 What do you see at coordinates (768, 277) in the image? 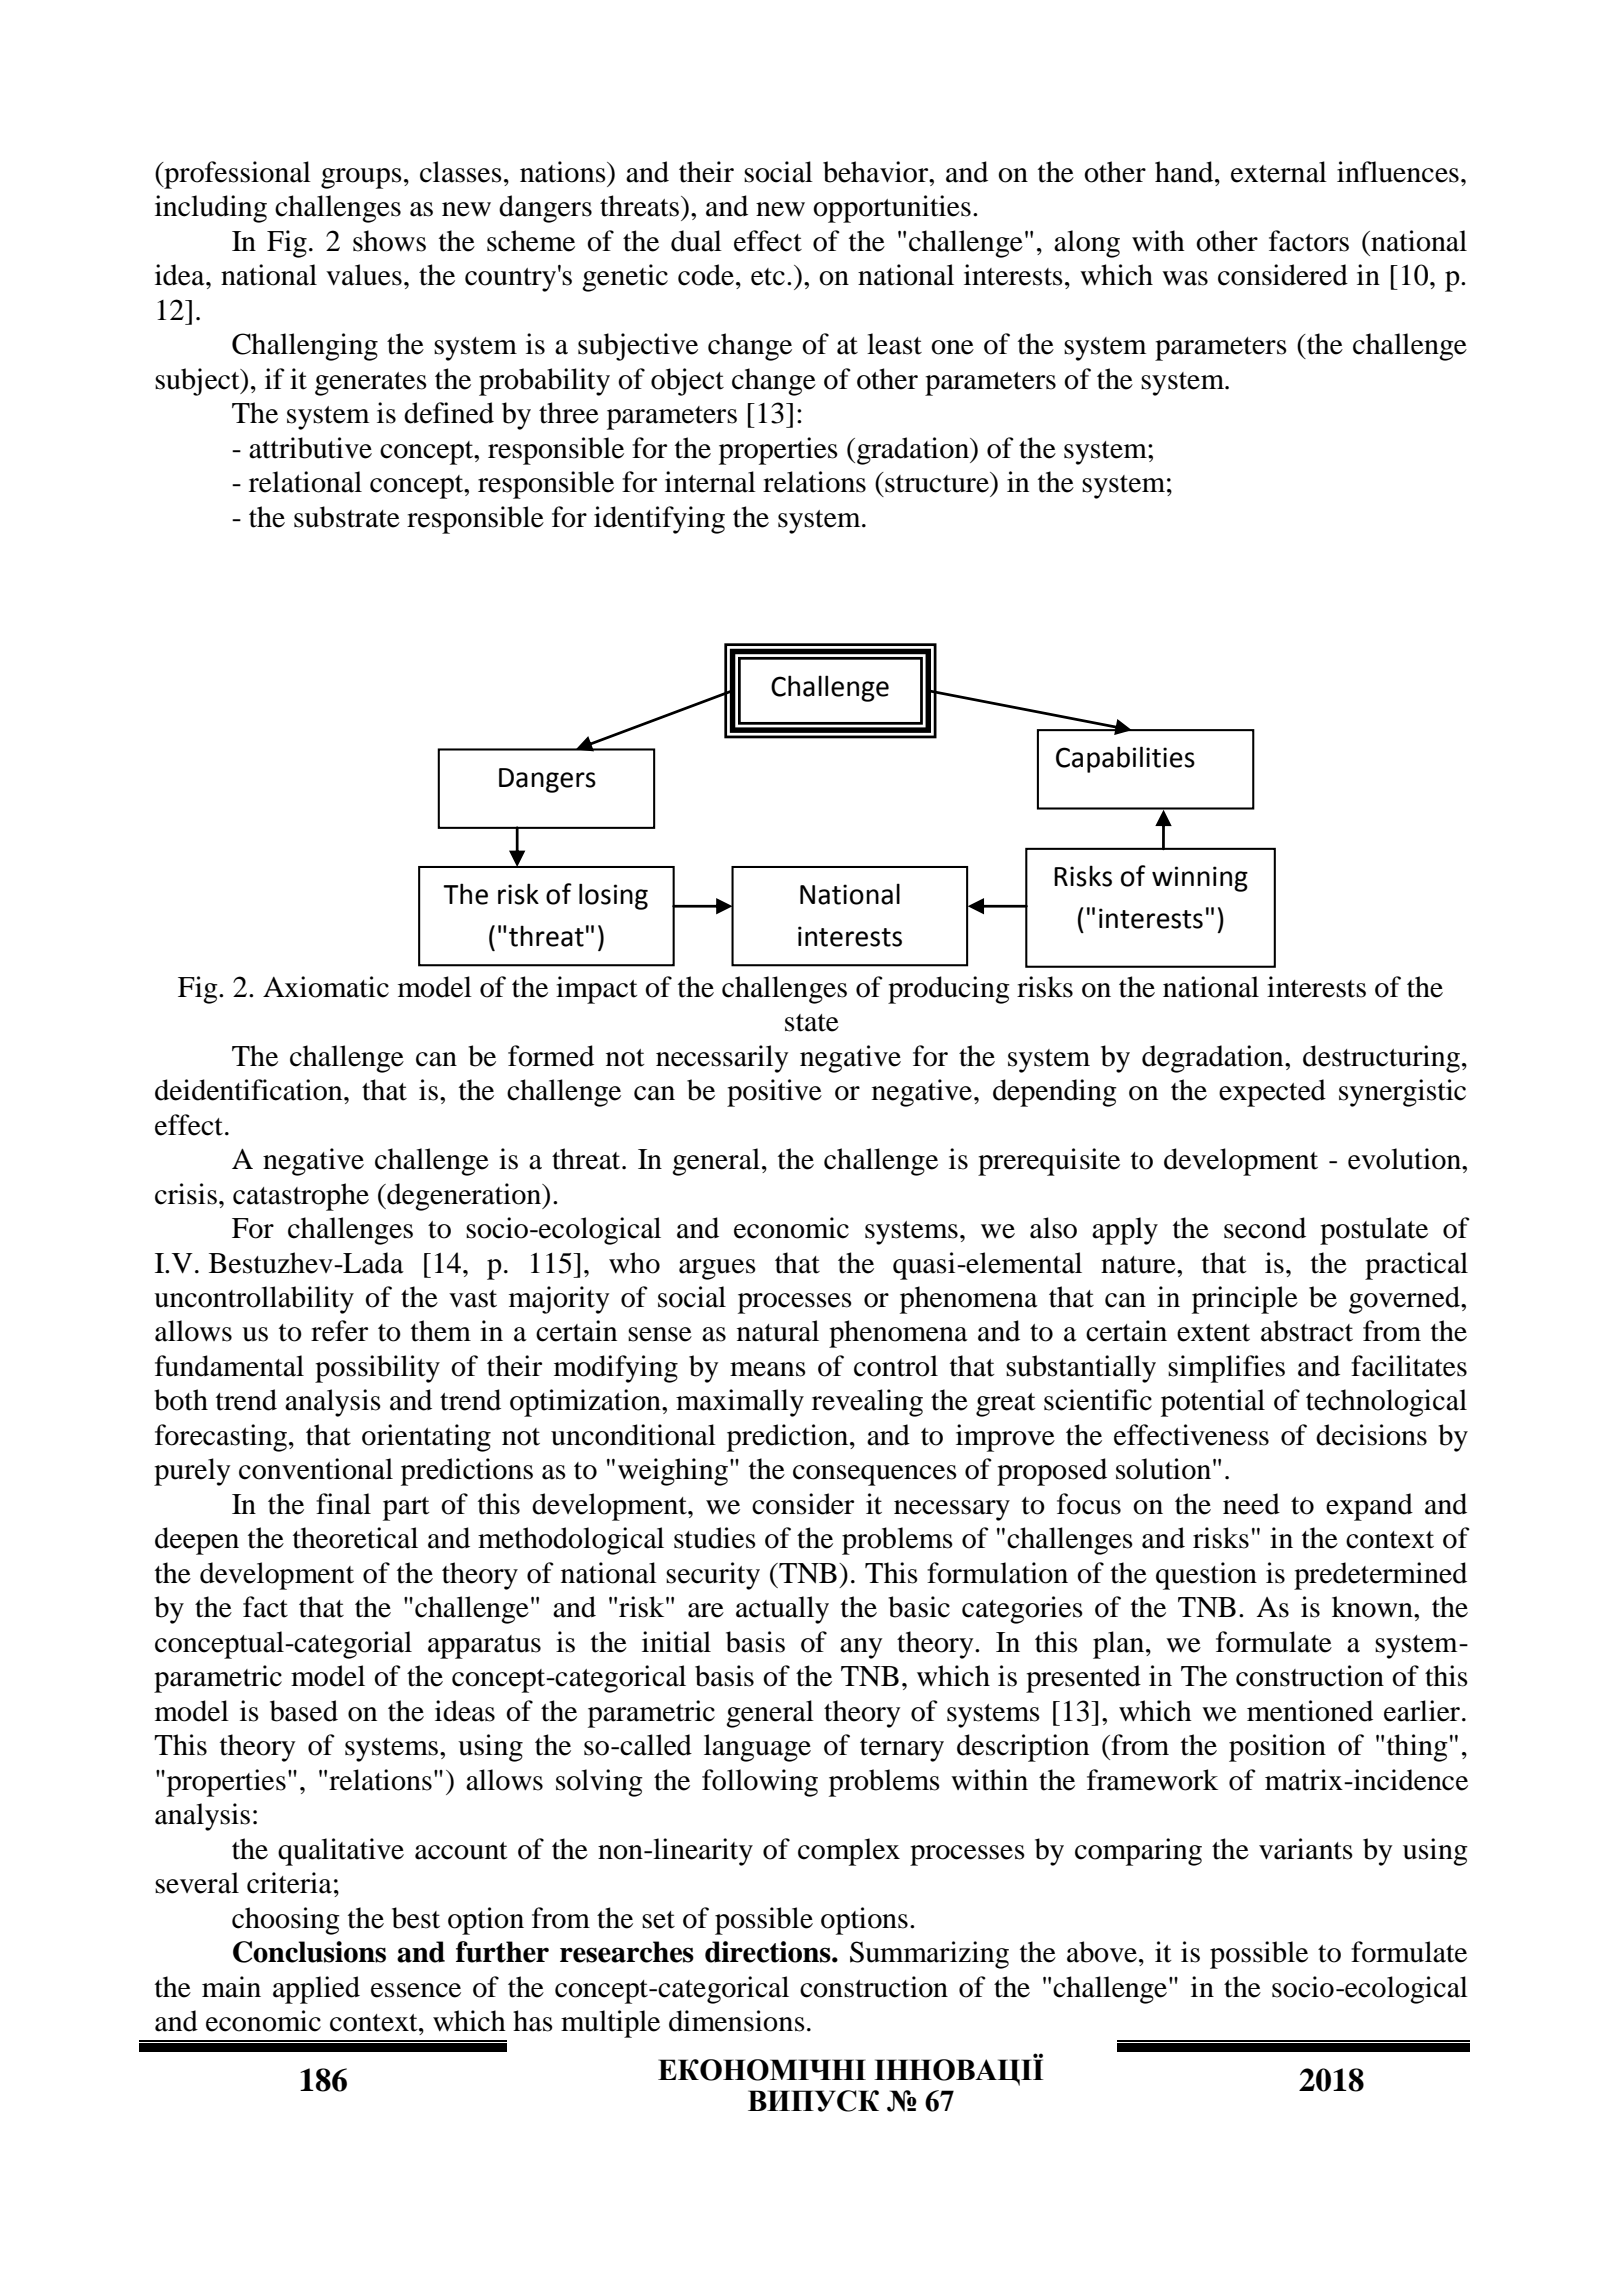
I see `etc` at bounding box center [768, 277].
